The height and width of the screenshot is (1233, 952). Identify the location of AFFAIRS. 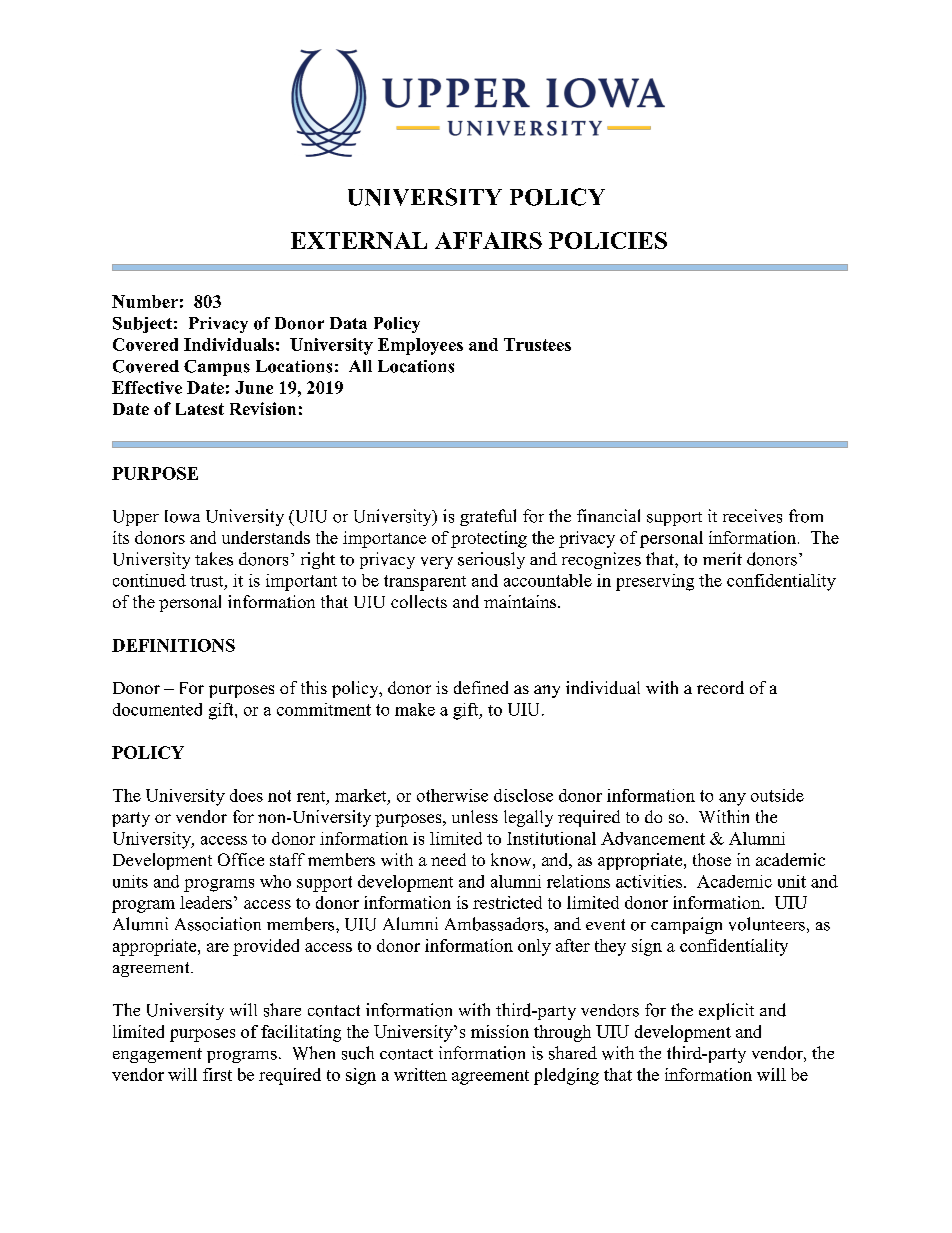
(488, 240).
